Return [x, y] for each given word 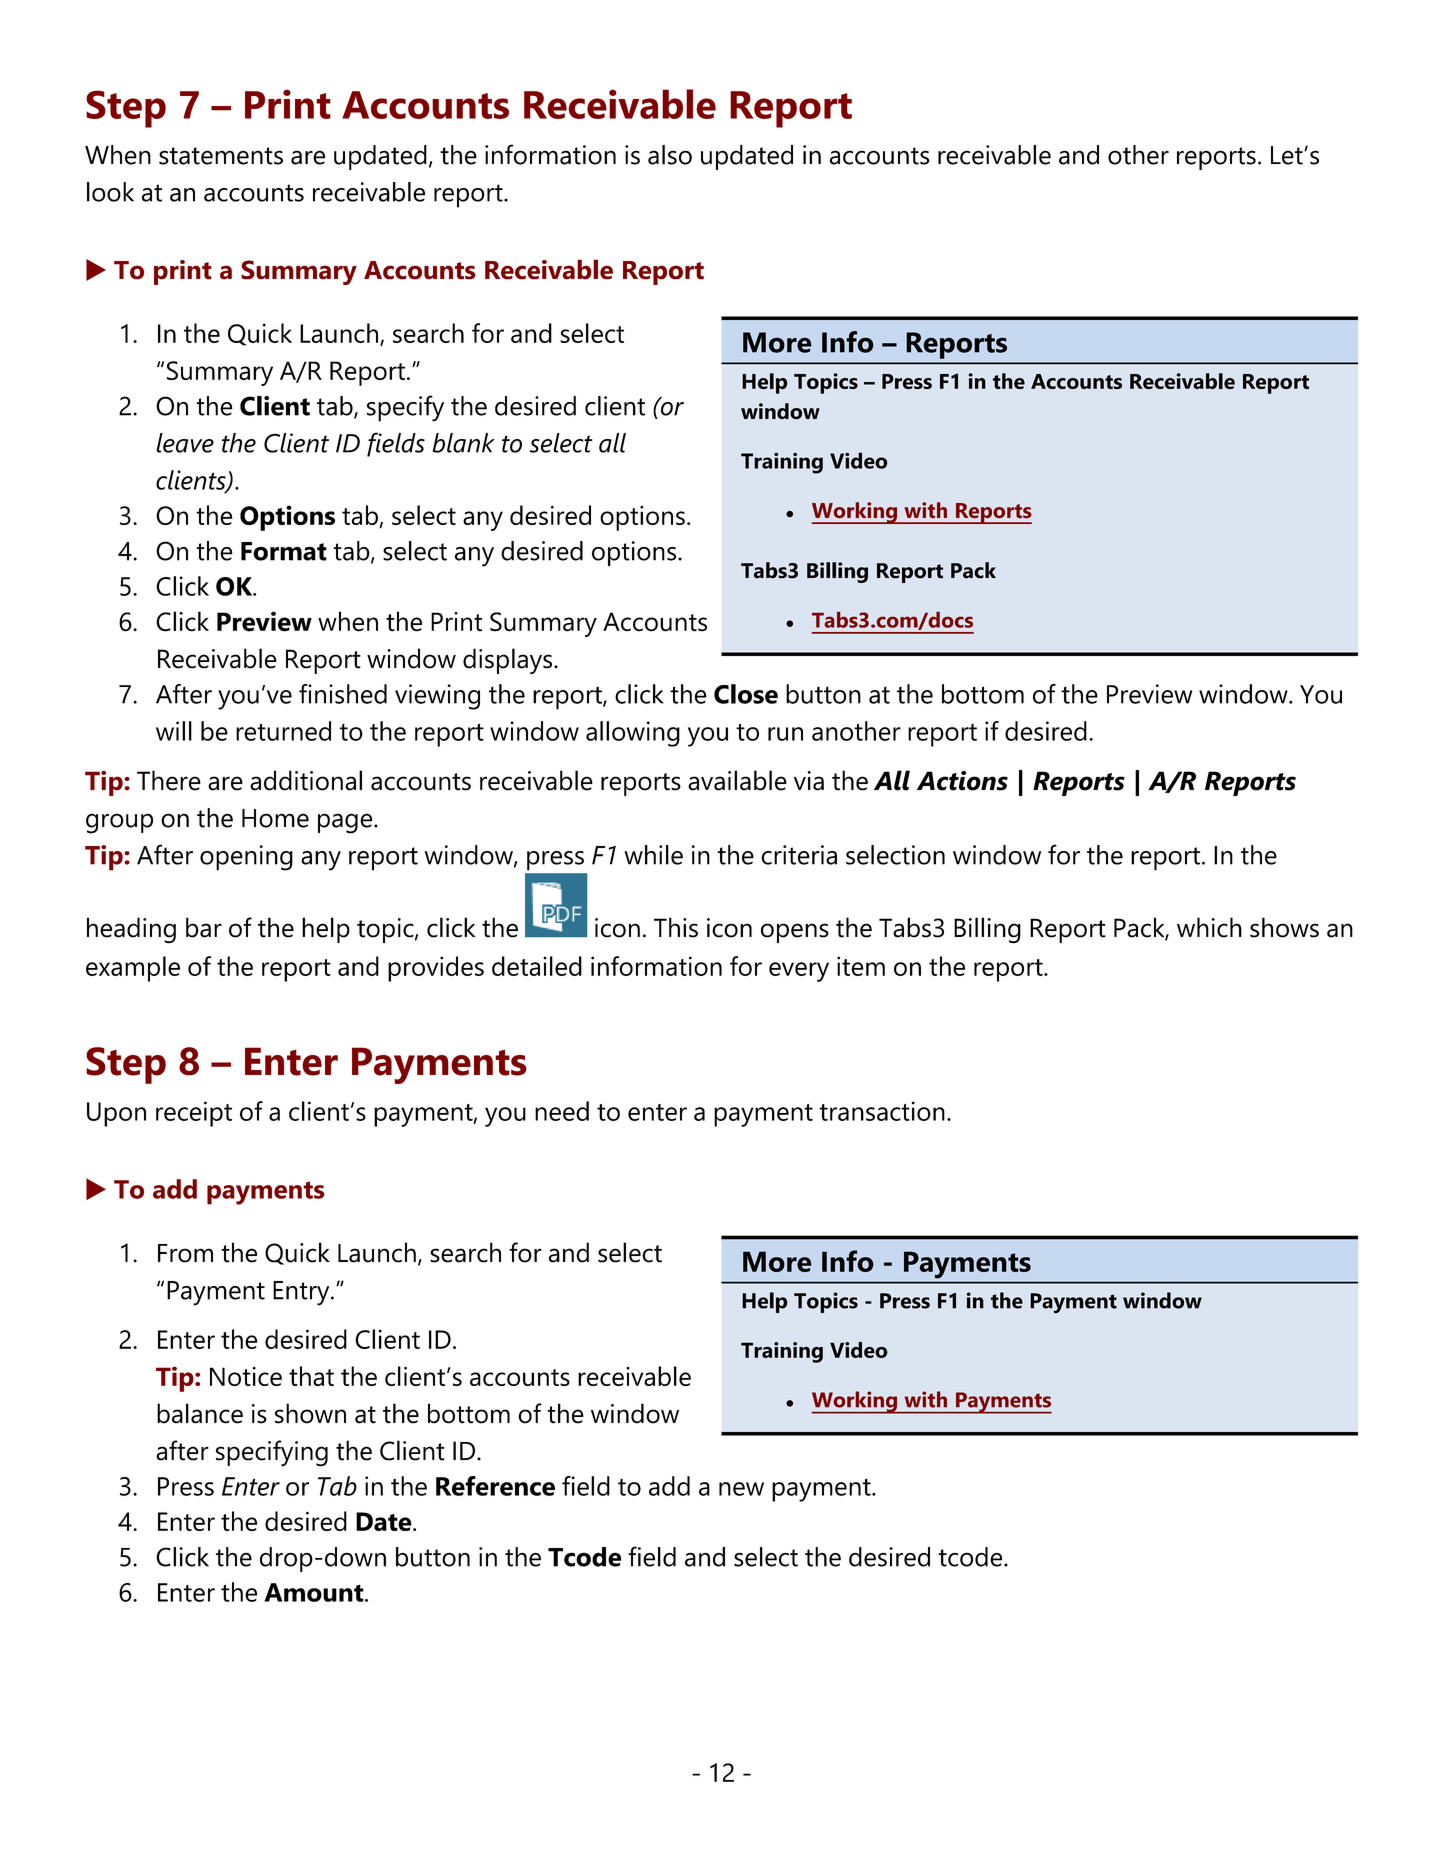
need [562, 1111]
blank [464, 443]
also [670, 155]
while [653, 855]
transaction [882, 1111]
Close [746, 694]
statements [221, 156]
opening [246, 858]
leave [185, 443]
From [185, 1253]
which [1209, 927]
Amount [315, 1592]
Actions [962, 781]
